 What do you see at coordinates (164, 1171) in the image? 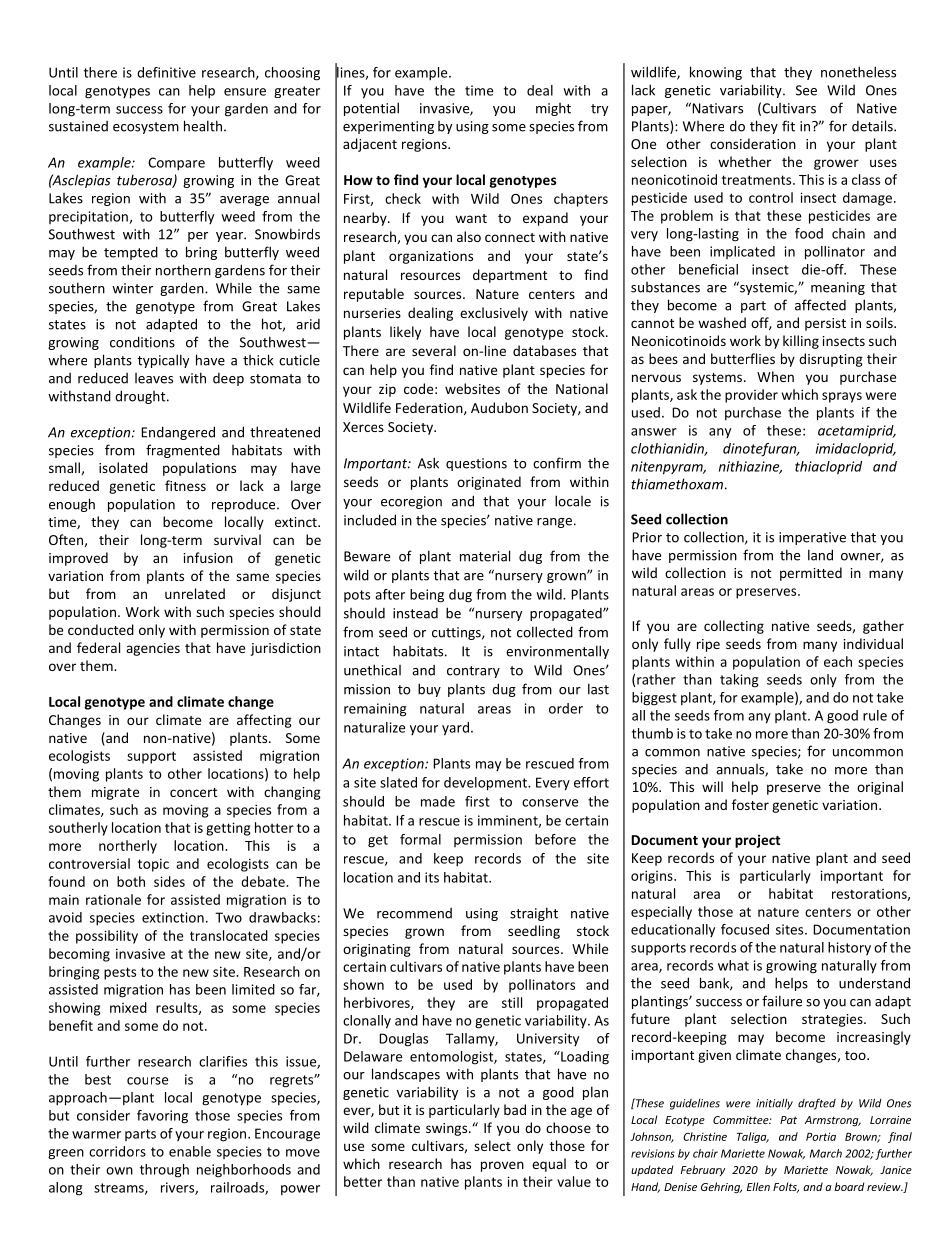
I see `through` at bounding box center [164, 1171].
